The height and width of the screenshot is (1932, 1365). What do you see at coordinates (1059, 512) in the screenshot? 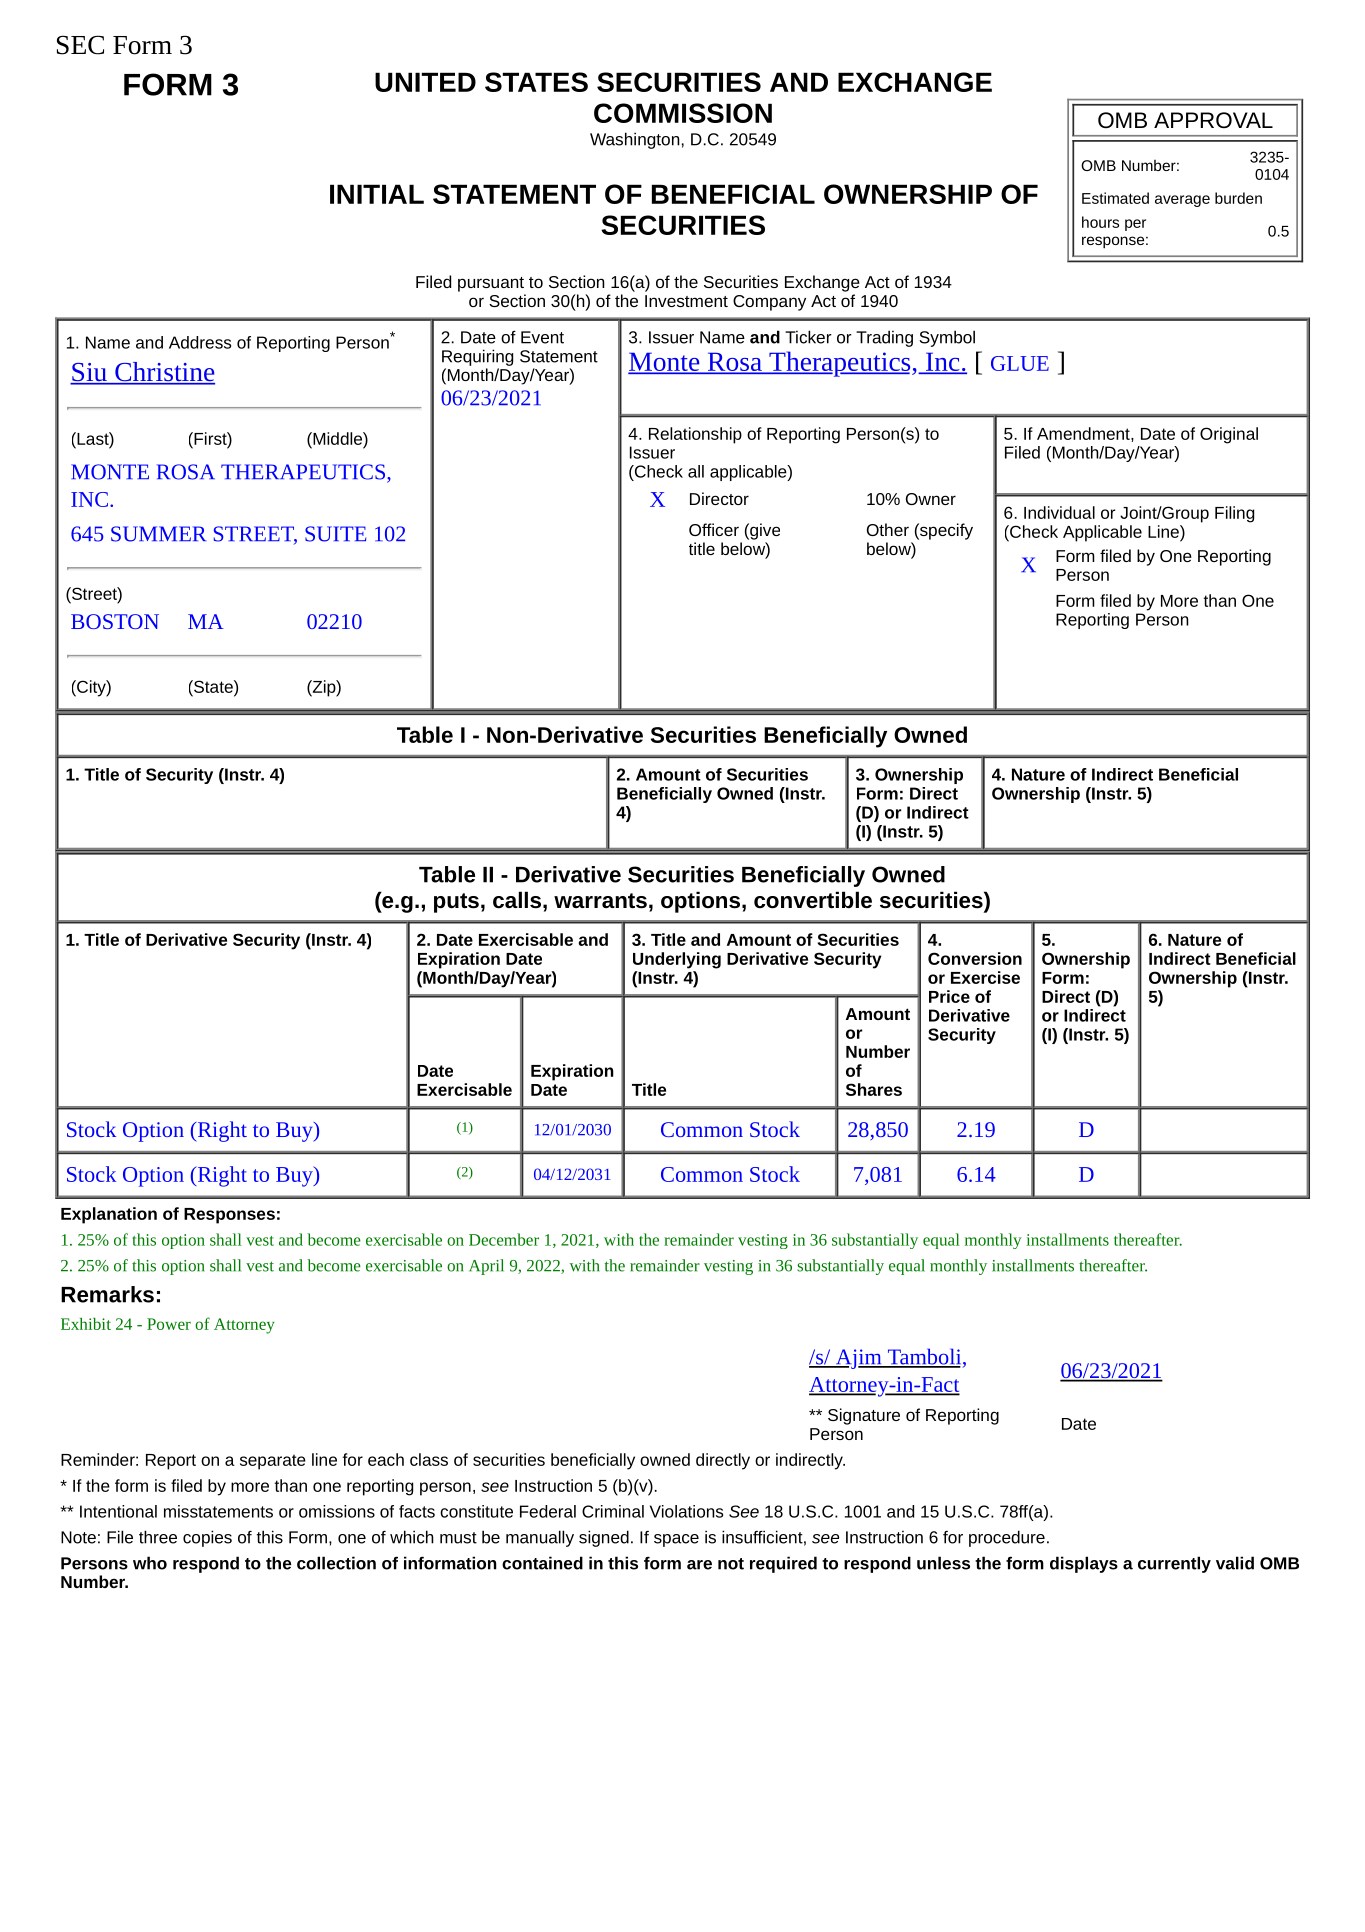
I see `Individual` at bounding box center [1059, 512].
